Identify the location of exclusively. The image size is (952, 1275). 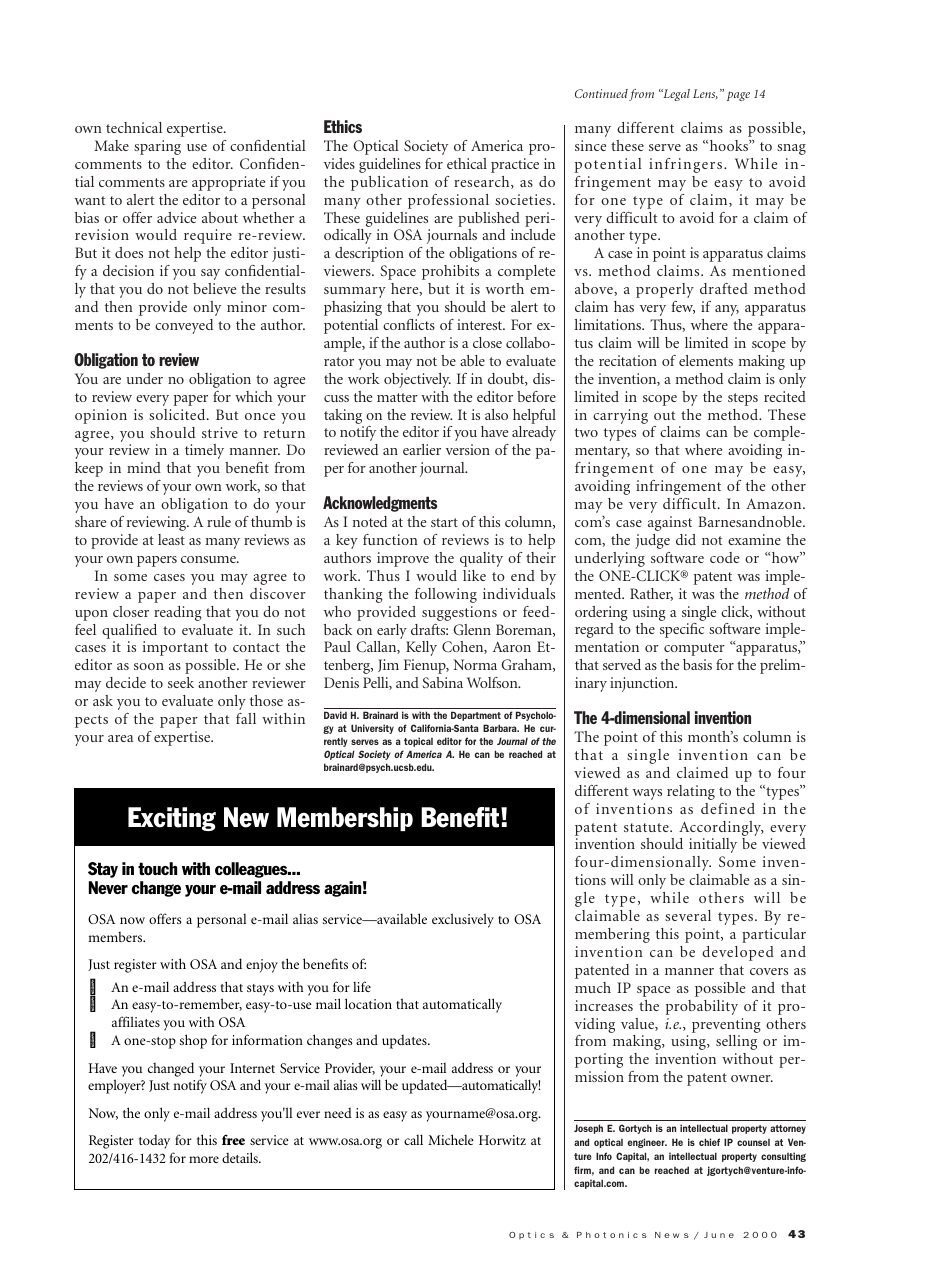
(463, 920).
